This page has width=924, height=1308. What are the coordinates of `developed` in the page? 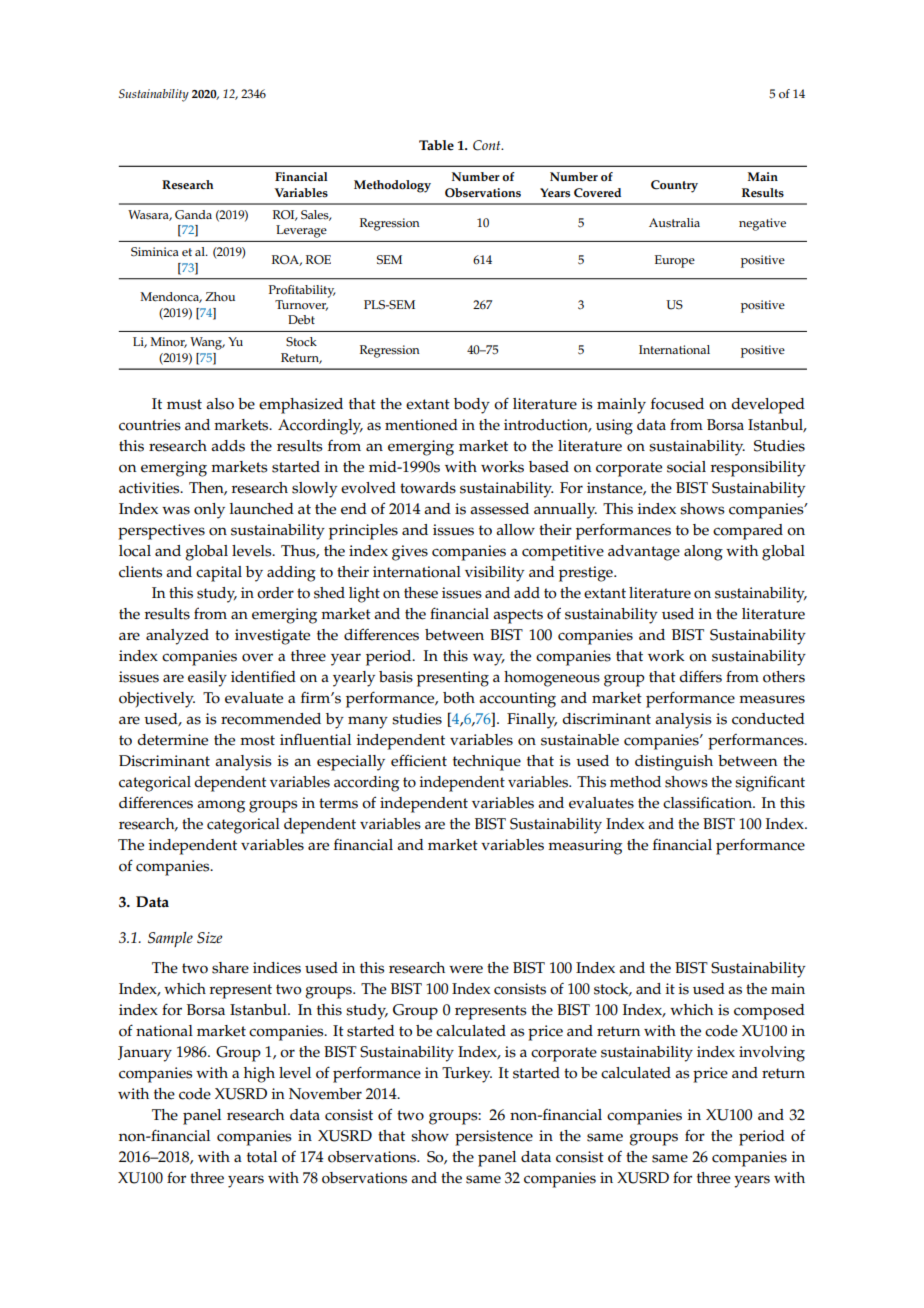 It's located at (768, 406).
